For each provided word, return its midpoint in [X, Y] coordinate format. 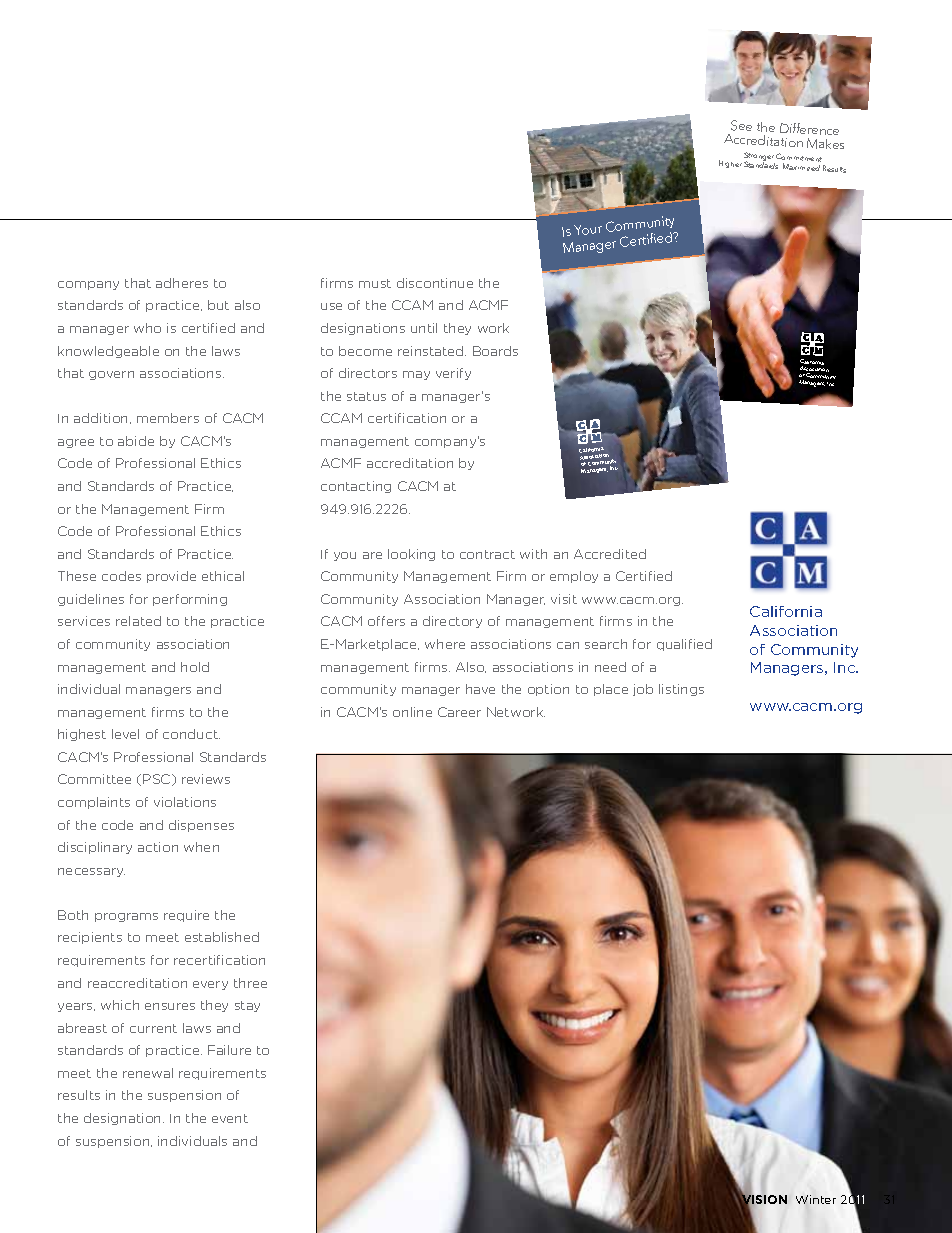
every [210, 985]
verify [453, 374]
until [424, 328]
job [643, 690]
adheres [182, 283]
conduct [191, 734]
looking [411, 555]
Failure [229, 1050]
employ [574, 577]
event [230, 1118]
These [77, 576]
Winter [816, 1199]
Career [459, 712]
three [250, 983]
